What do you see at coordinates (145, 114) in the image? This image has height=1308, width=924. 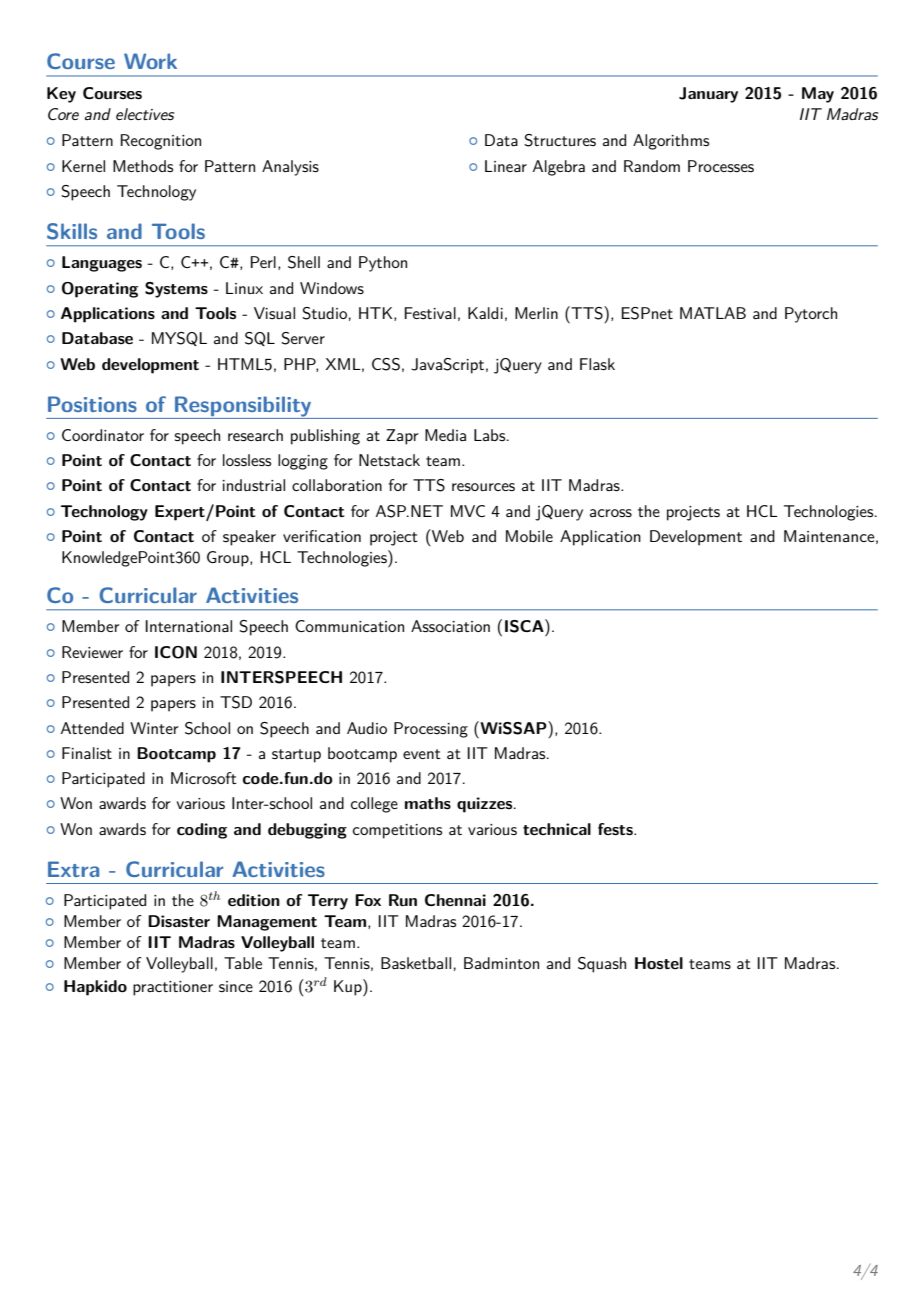 I see `electives` at bounding box center [145, 114].
